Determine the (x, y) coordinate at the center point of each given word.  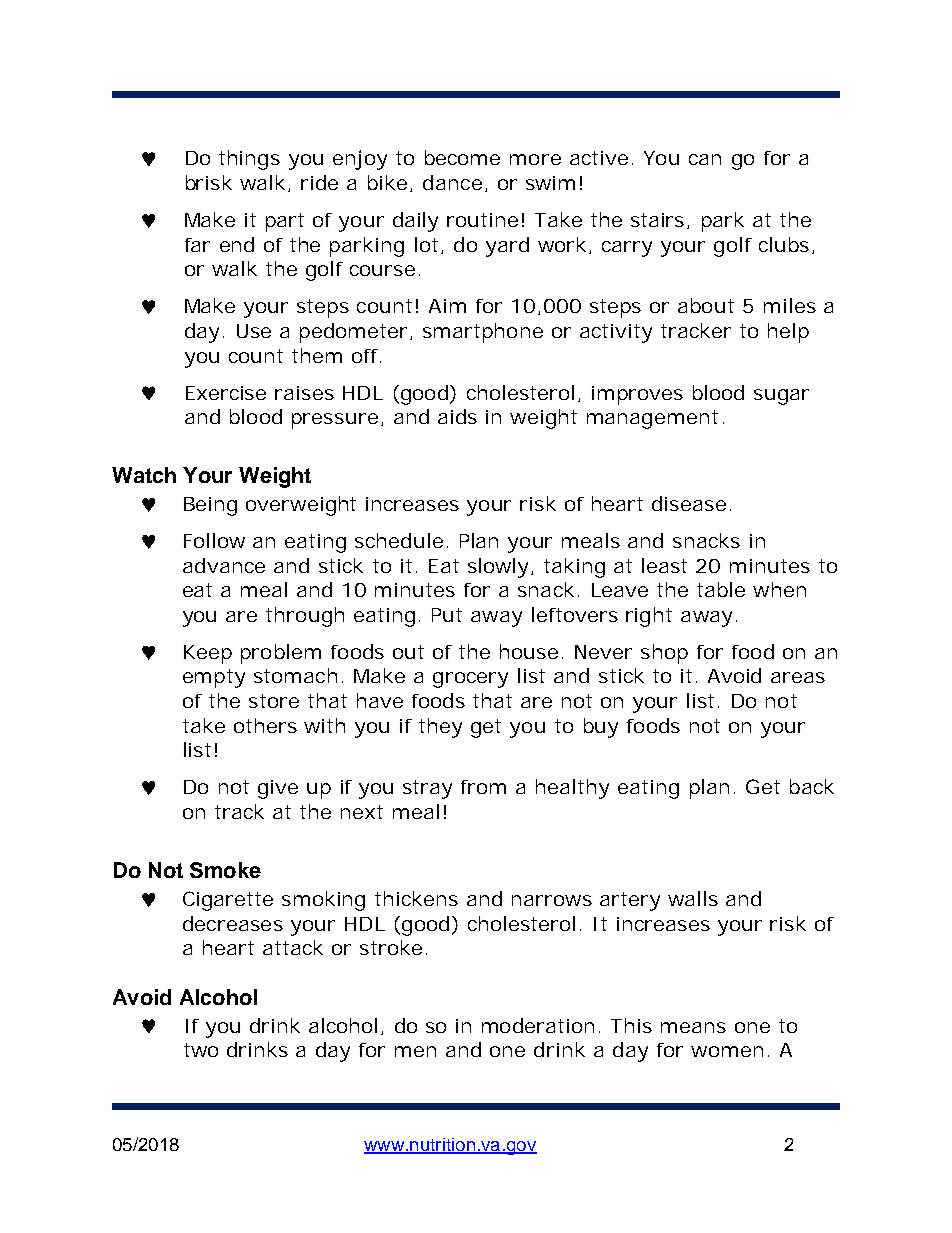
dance (452, 182)
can (705, 159)
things (249, 160)
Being (210, 506)
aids (457, 416)
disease (689, 503)
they (440, 728)
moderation (538, 1025)
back (812, 786)
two (201, 1050)
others (265, 725)
